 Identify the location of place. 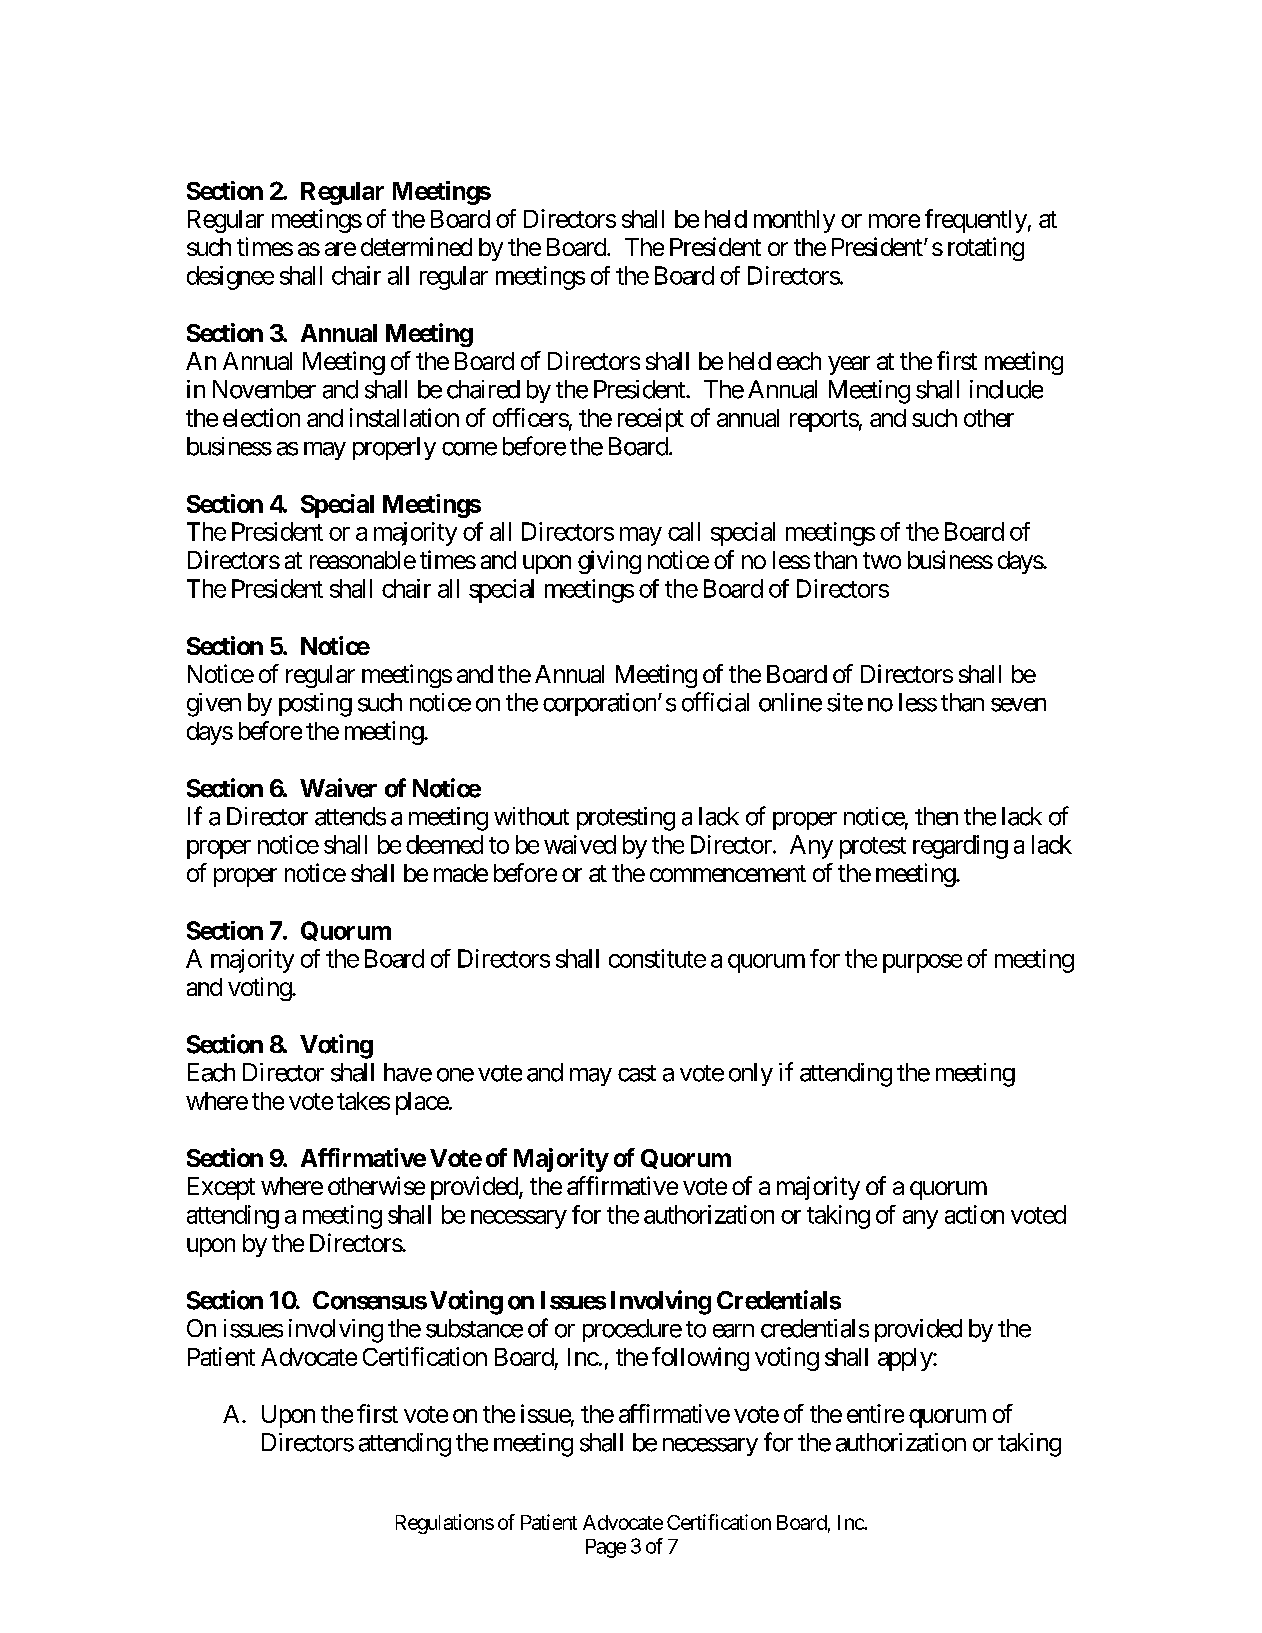
(422, 1103).
